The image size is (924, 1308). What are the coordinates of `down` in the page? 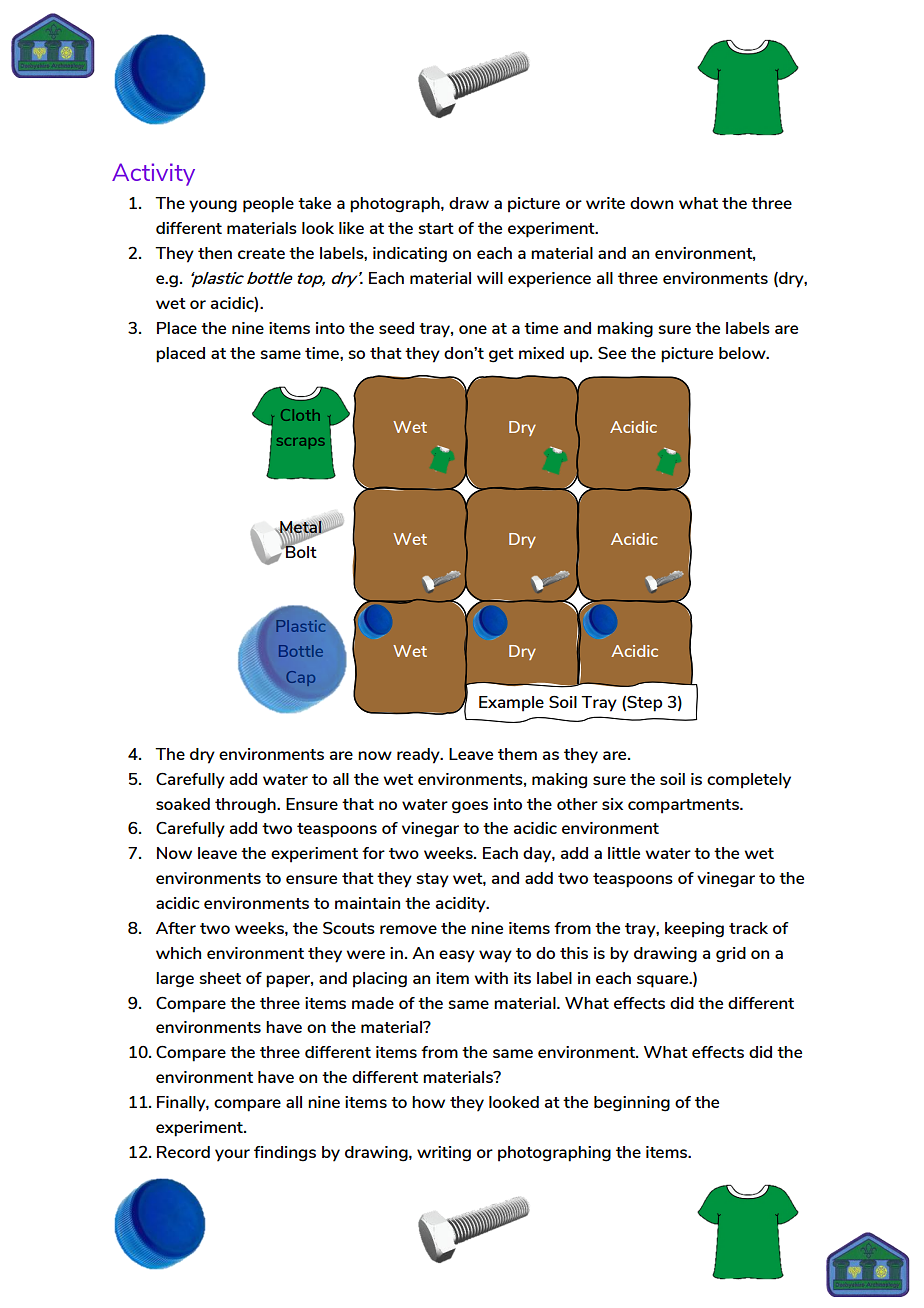 It's located at (651, 203).
